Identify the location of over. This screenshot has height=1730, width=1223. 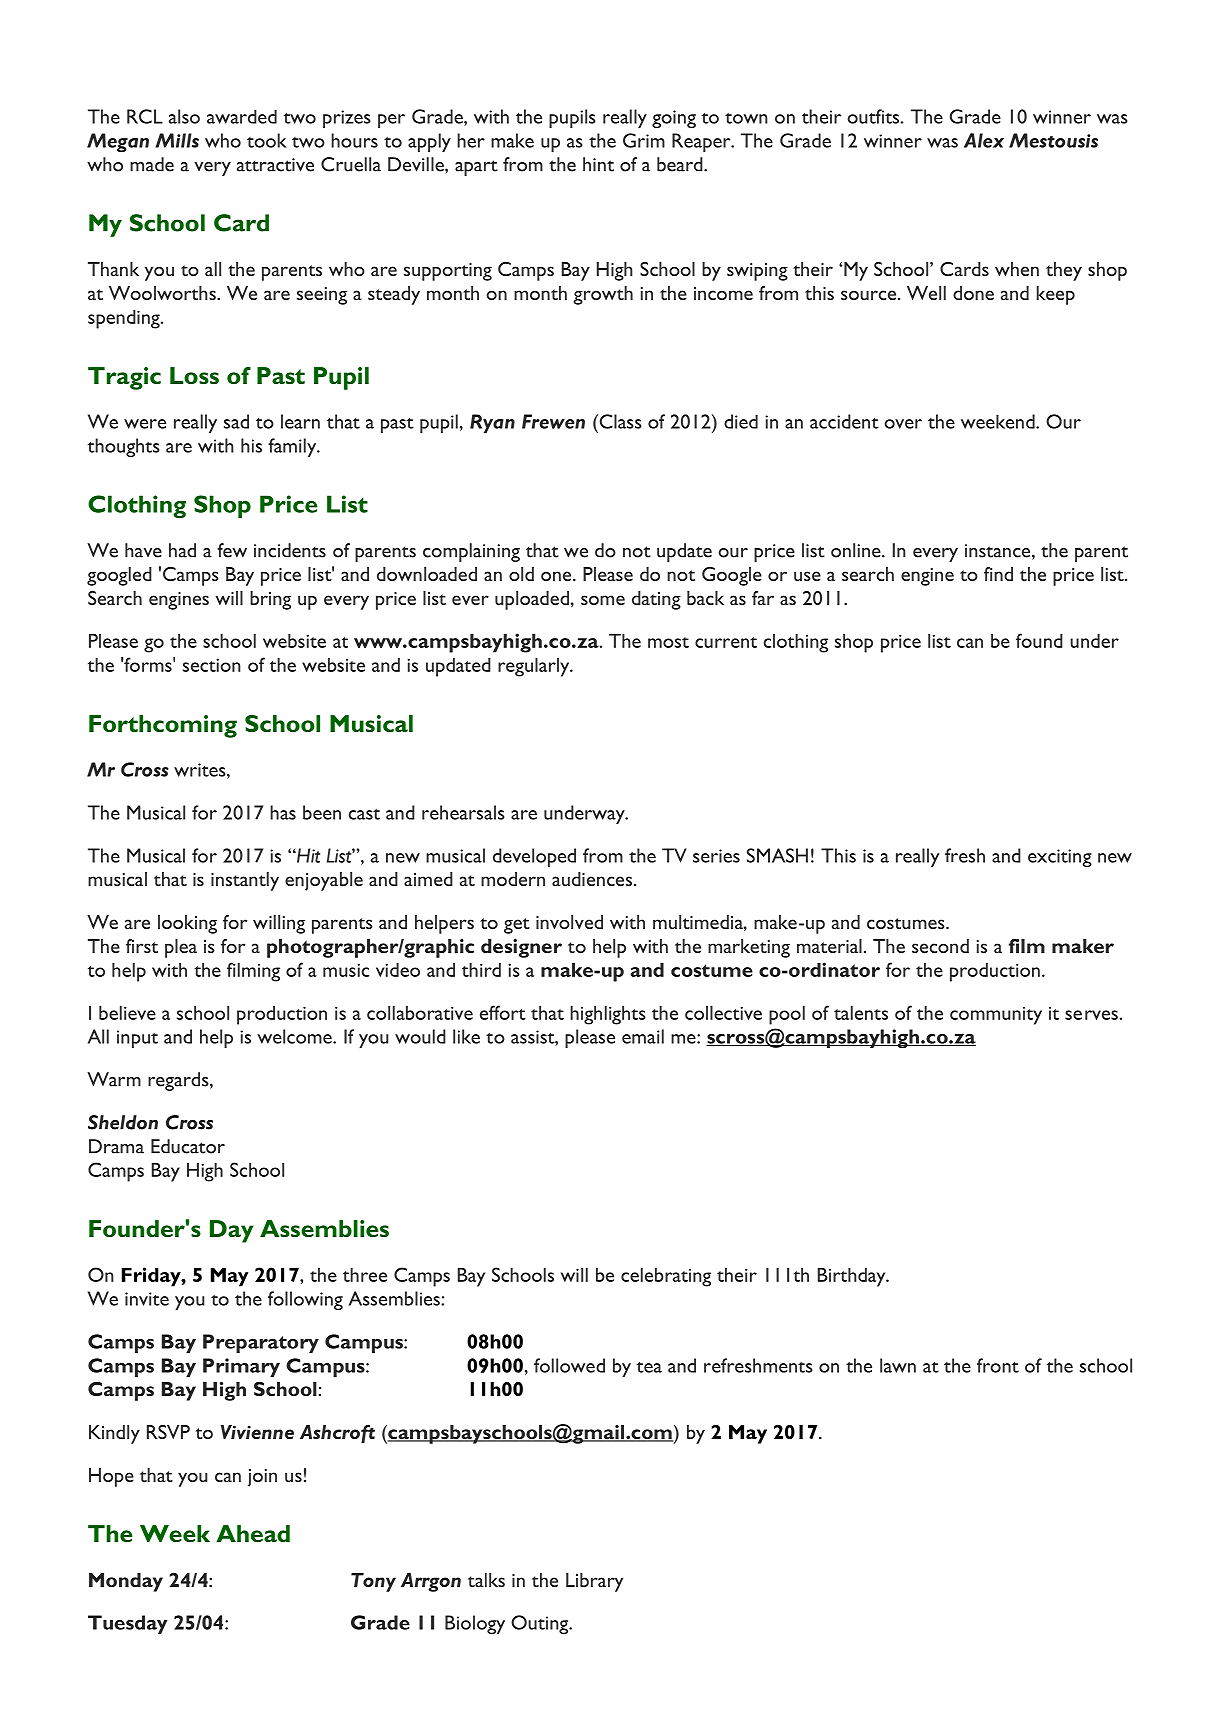
(903, 424).
